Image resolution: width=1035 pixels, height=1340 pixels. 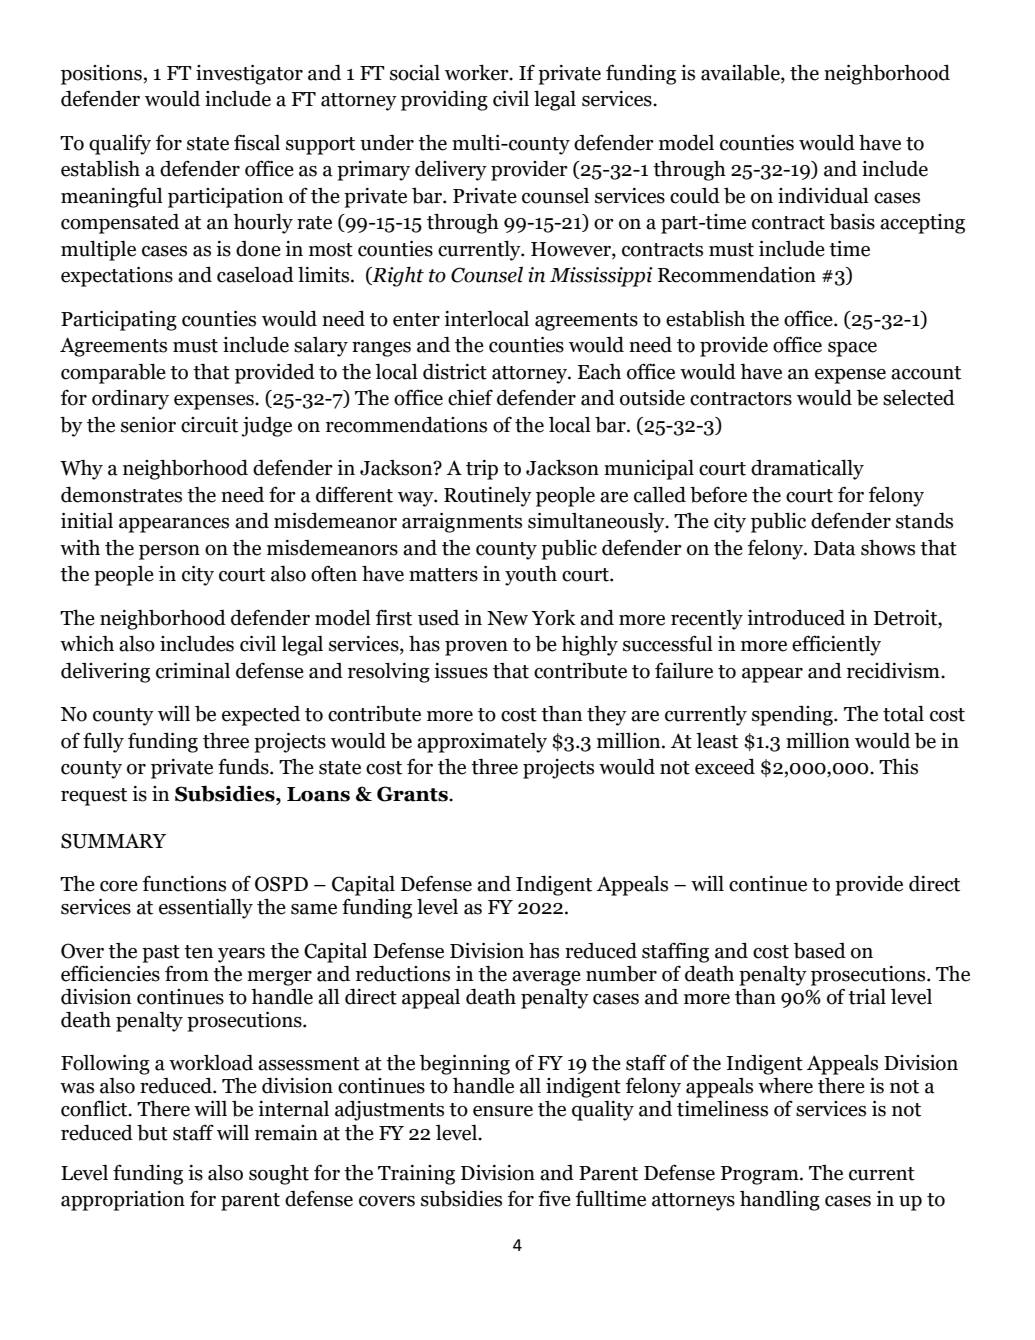 What do you see at coordinates (761, 1175) in the document?
I see `Program` at bounding box center [761, 1175].
